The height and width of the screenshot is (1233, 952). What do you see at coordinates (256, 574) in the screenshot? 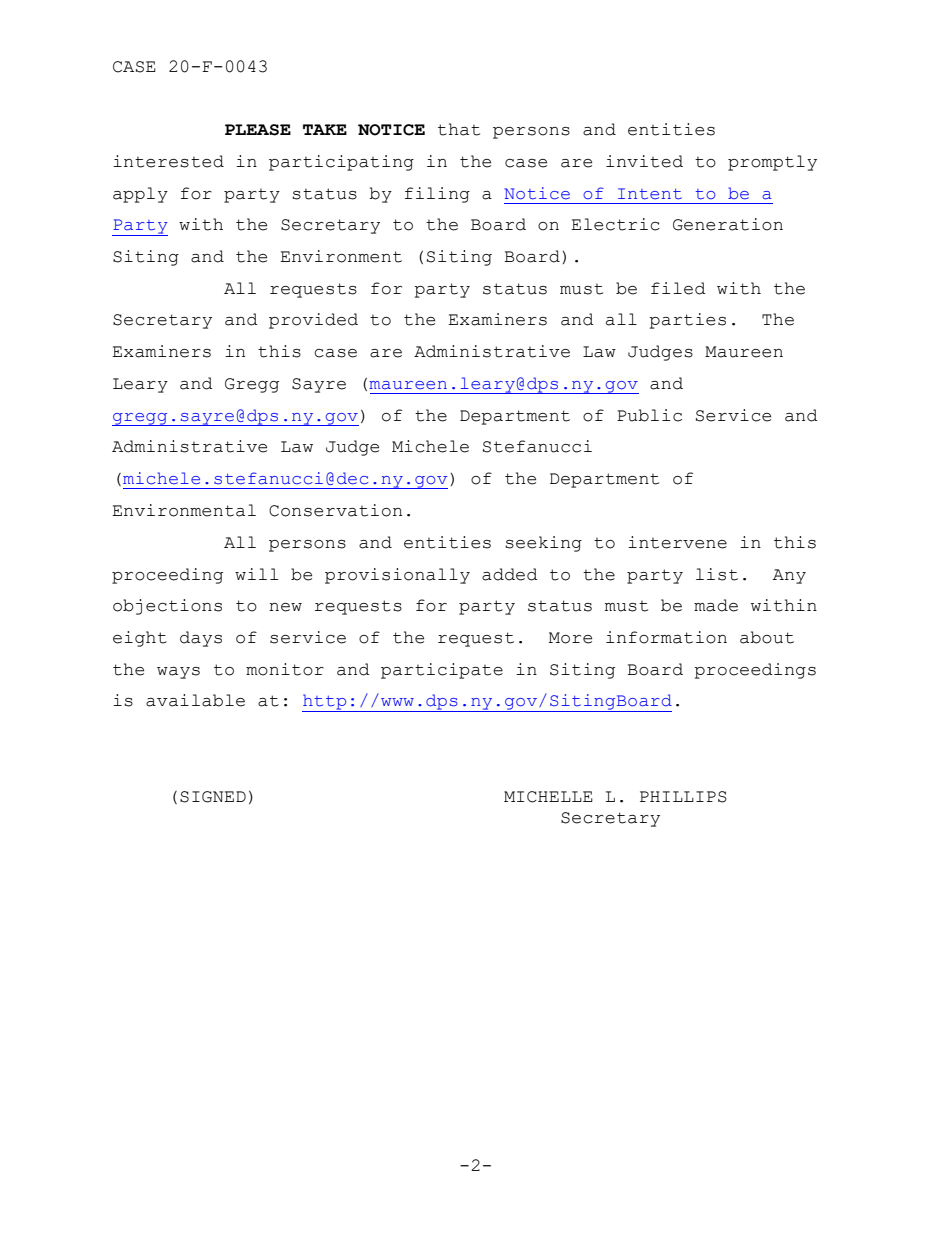
I see `will` at bounding box center [256, 574].
